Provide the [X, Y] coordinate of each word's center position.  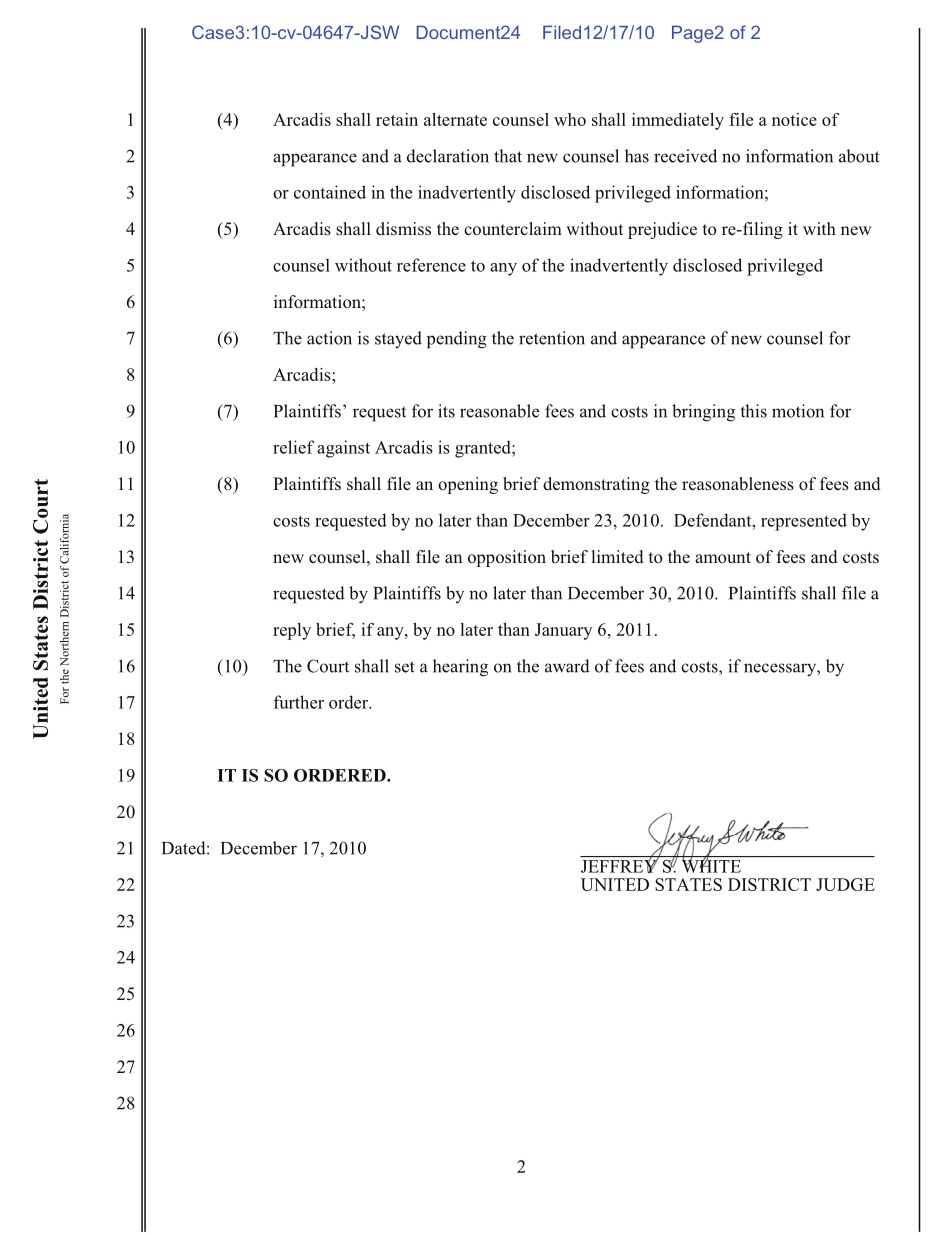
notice [794, 119]
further [299, 702]
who [570, 119]
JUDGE [845, 884]
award [567, 666]
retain [397, 119]
